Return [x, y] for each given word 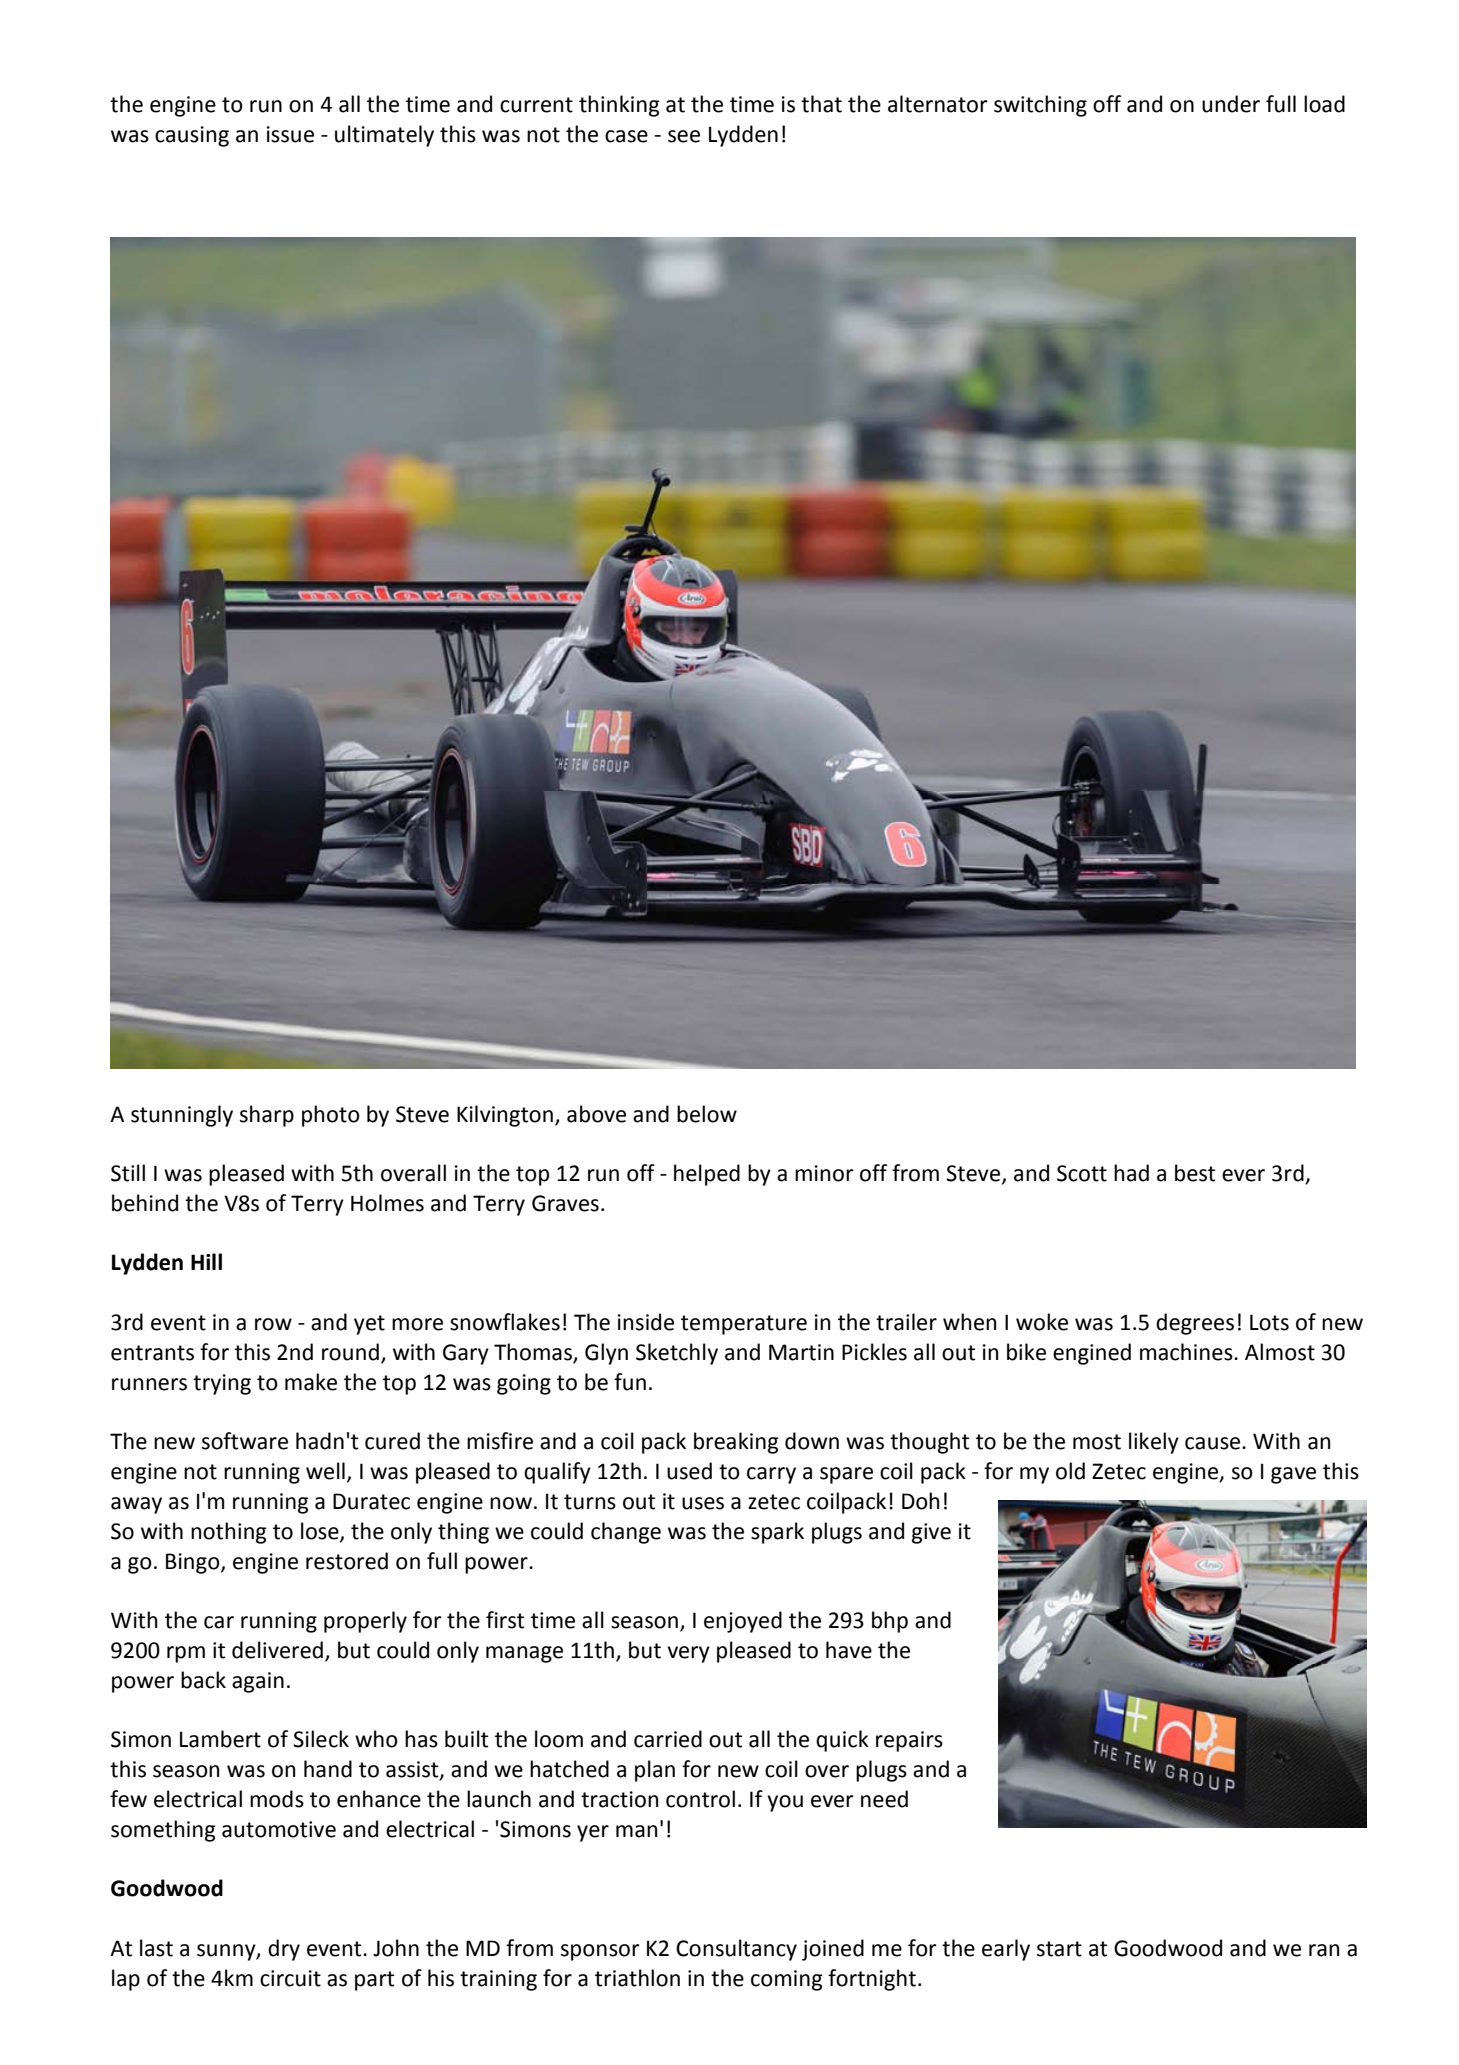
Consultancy [736, 1950]
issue [290, 134]
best [1195, 1173]
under [1231, 104]
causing [192, 136]
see [684, 136]
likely [1154, 1443]
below [707, 1114]
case [626, 136]
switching [1040, 106]
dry [284, 1950]
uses [703, 1503]
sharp [267, 1116]
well [325, 1471]
